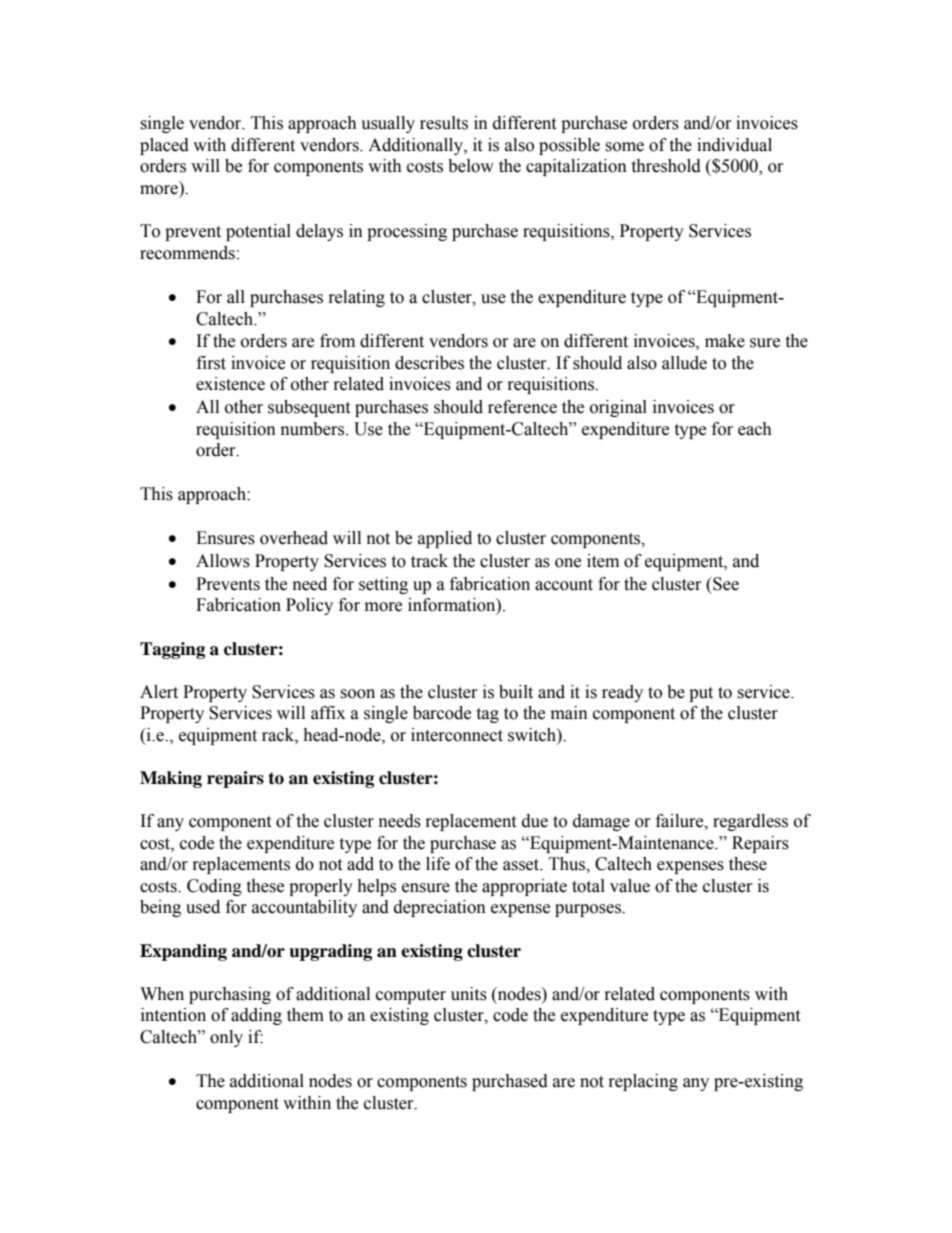 Image resolution: width=952 pixels, height=1233 pixels. What do you see at coordinates (164, 146) in the screenshot?
I see `placed` at bounding box center [164, 146].
